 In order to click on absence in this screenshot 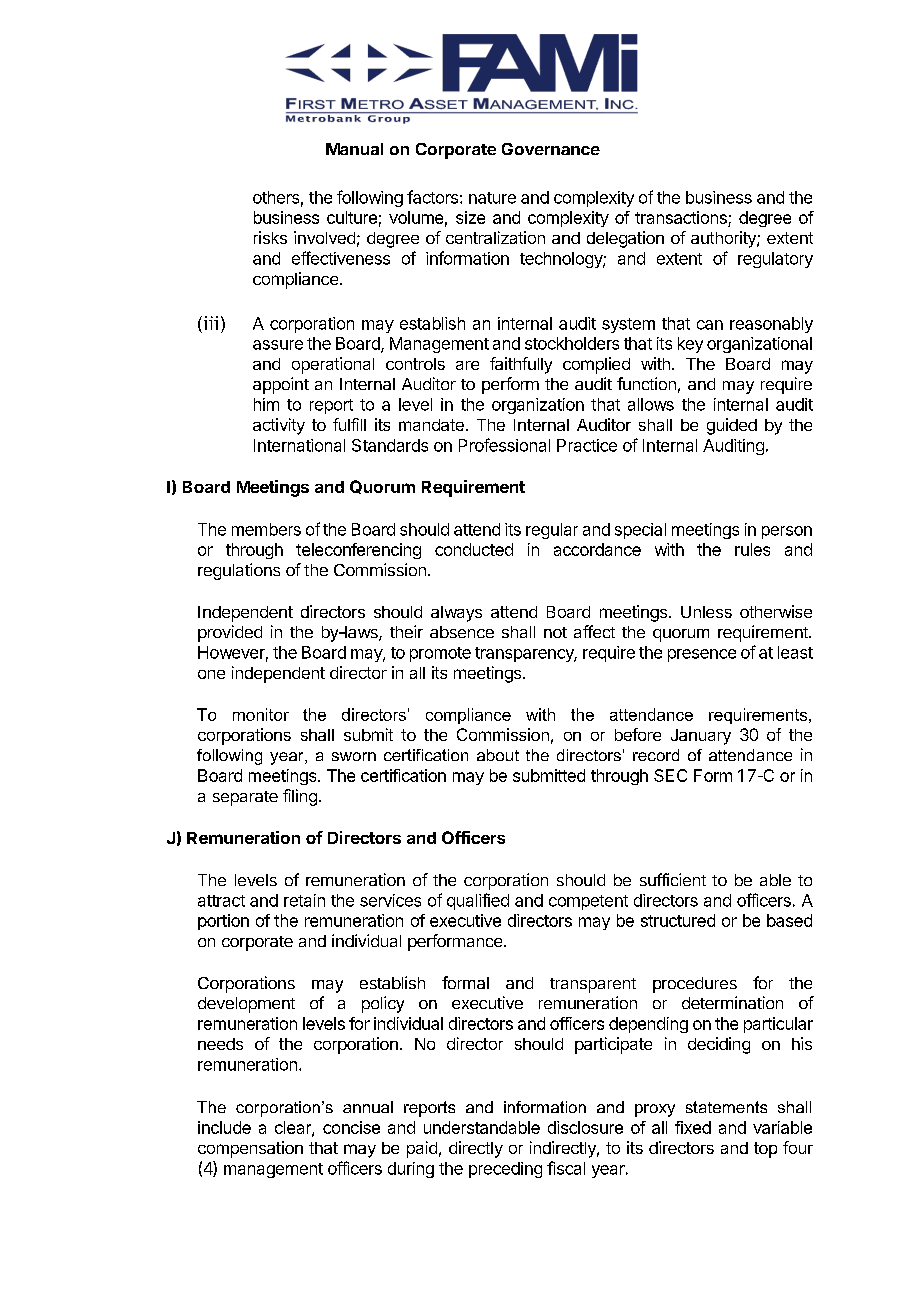, I will do `click(462, 632)`.
